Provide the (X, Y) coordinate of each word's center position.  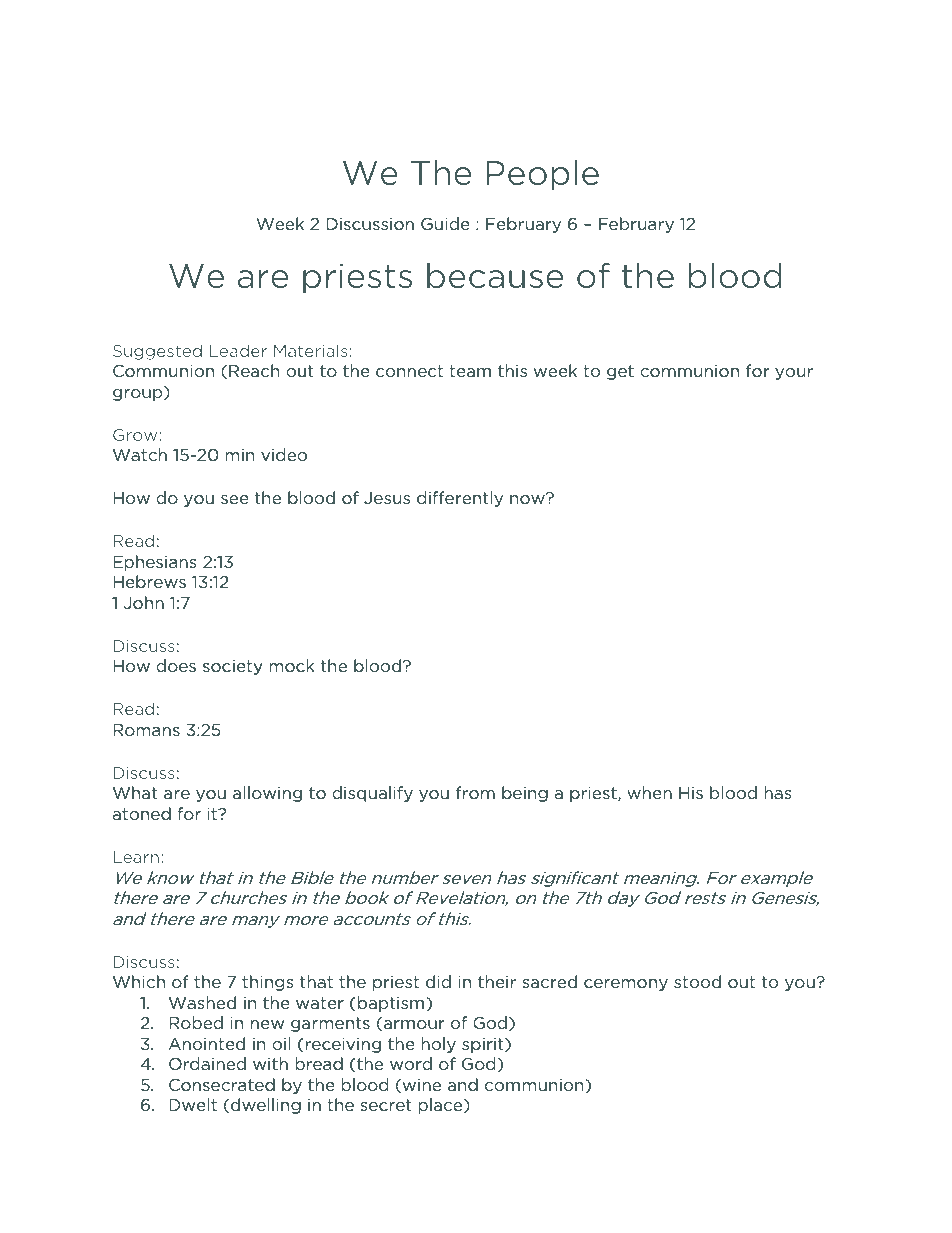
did (438, 981)
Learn (136, 857)
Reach (254, 370)
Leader (238, 350)
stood (697, 981)
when (649, 792)
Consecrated (222, 1084)
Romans (146, 730)
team (470, 371)
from (475, 792)
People (543, 175)
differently (460, 499)
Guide (445, 223)
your (794, 374)
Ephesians (155, 563)
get (620, 372)
